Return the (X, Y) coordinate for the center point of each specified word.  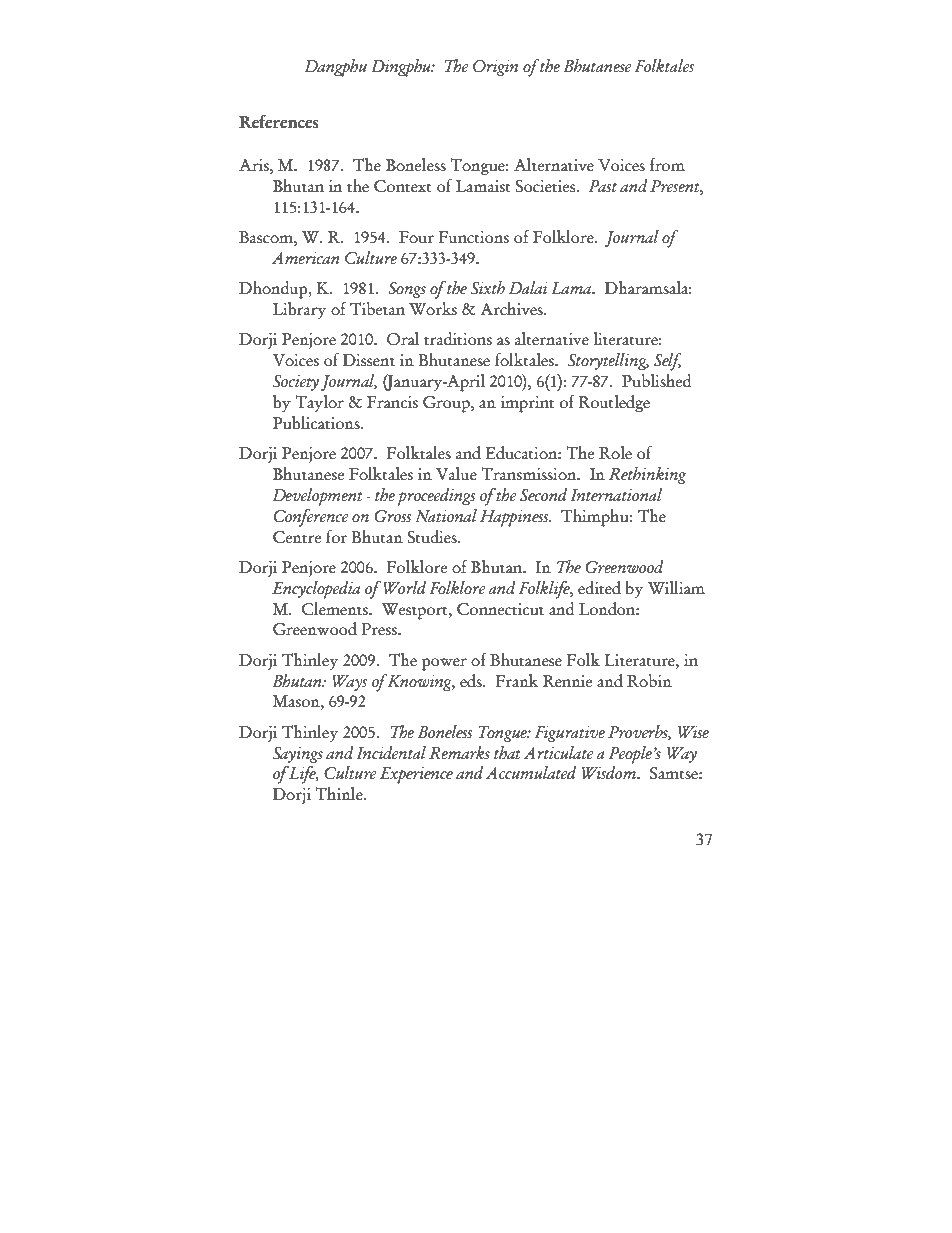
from (667, 165)
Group (447, 404)
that (507, 753)
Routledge (614, 404)
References (279, 122)
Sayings (298, 755)
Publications (317, 423)
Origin (495, 68)
